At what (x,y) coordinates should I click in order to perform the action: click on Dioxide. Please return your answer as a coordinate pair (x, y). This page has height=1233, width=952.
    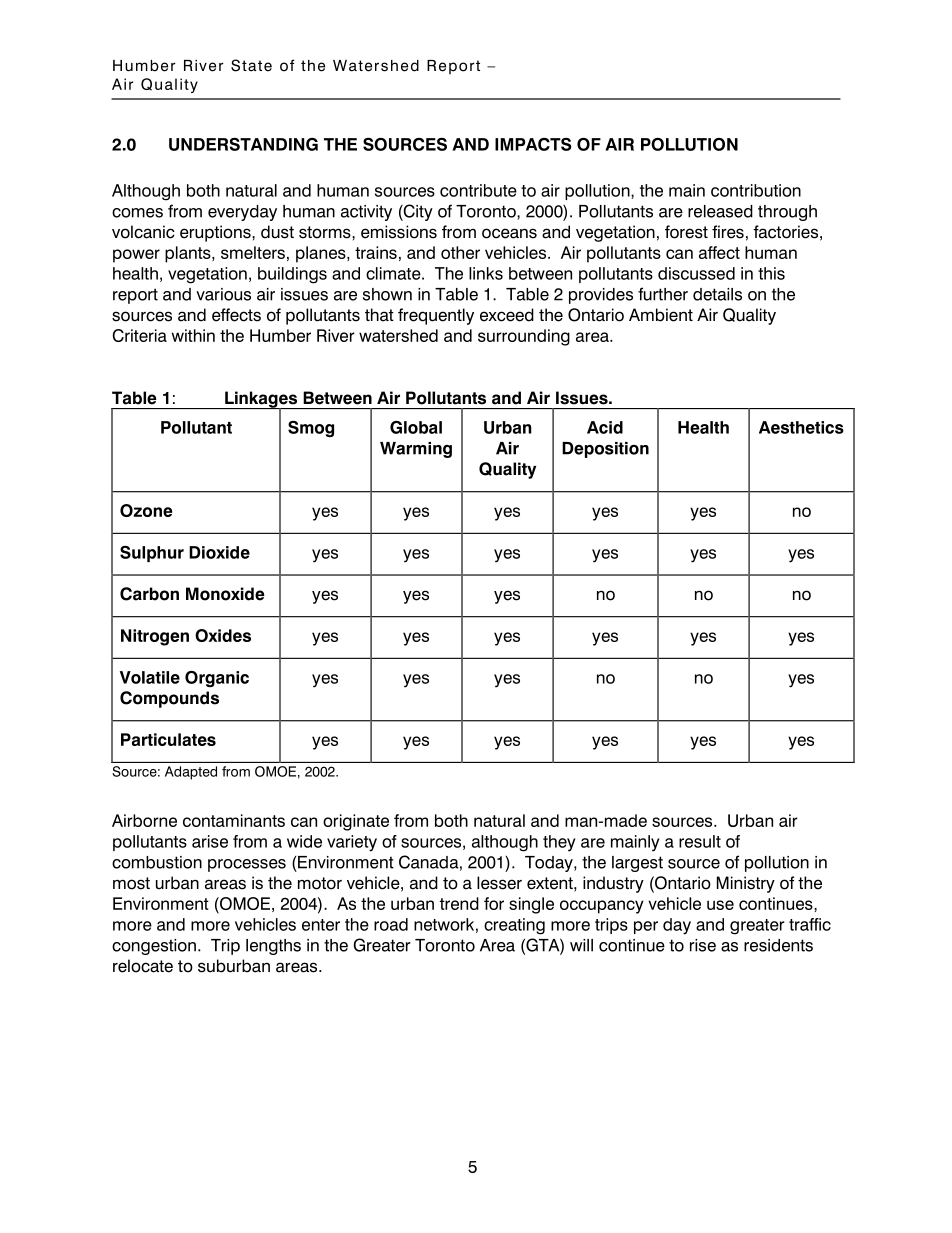
    Looking at the image, I should click on (219, 552).
